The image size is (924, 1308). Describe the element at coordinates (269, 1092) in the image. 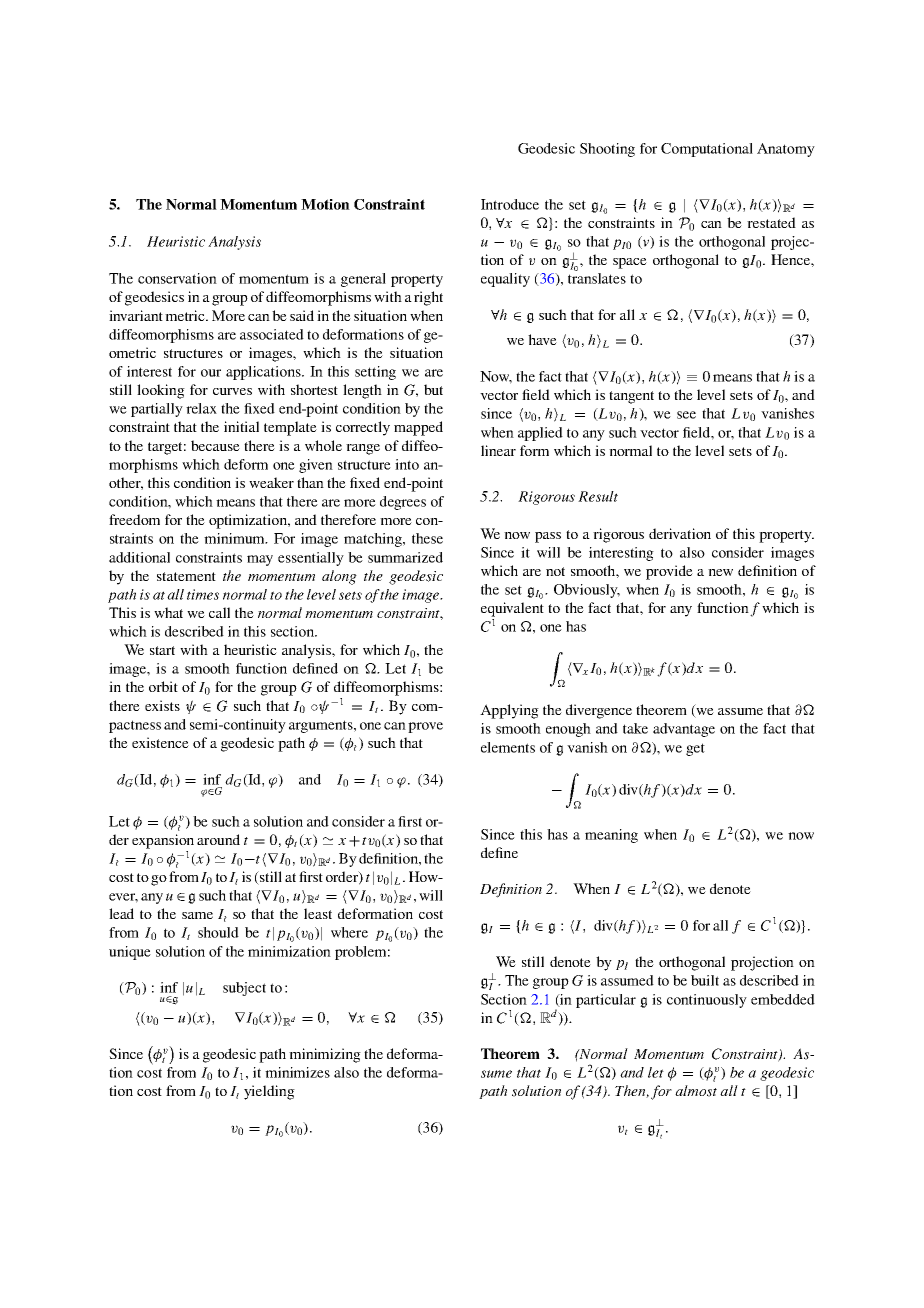

I see `yielding` at that location.
